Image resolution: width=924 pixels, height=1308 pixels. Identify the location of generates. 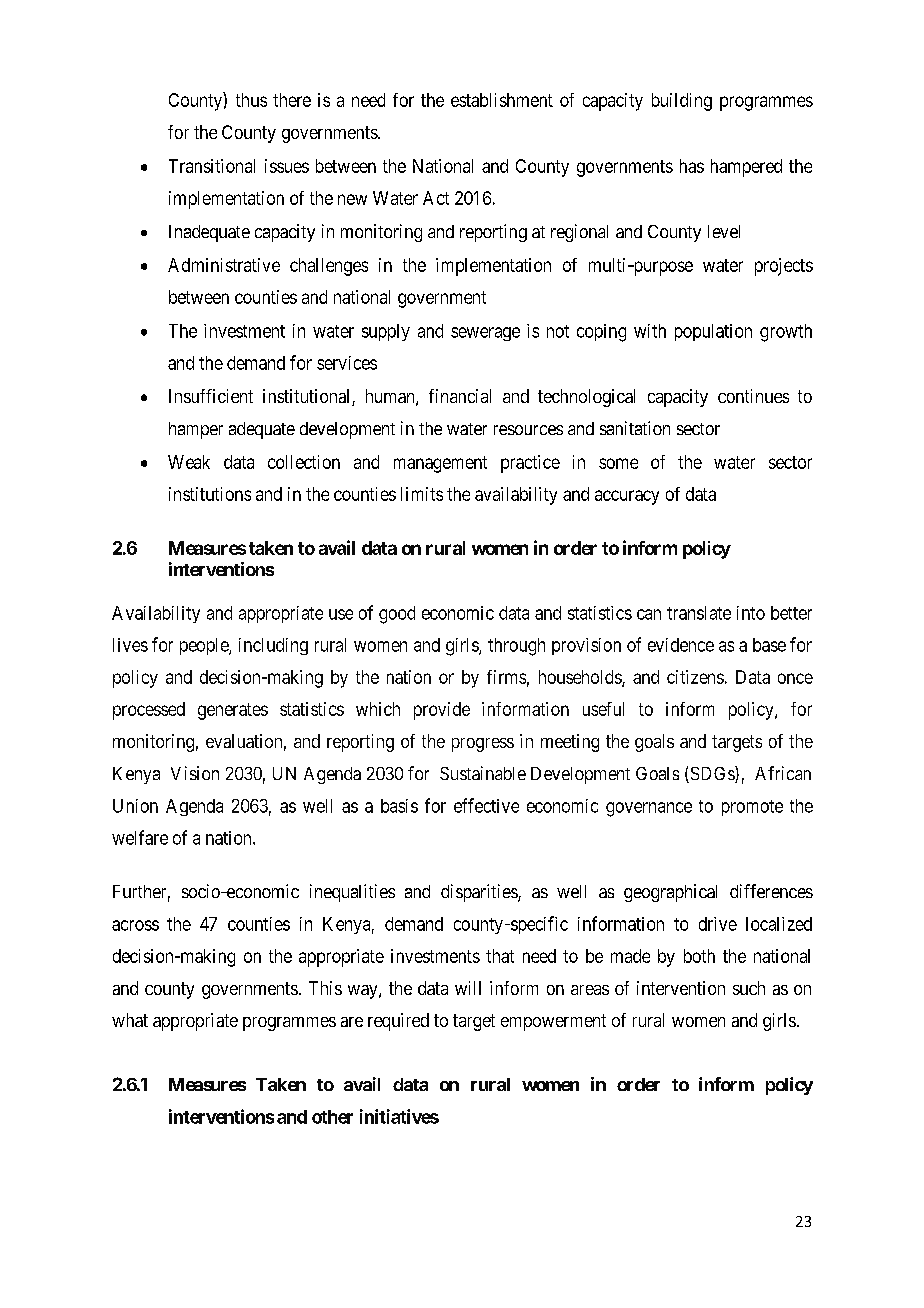
(233, 711).
